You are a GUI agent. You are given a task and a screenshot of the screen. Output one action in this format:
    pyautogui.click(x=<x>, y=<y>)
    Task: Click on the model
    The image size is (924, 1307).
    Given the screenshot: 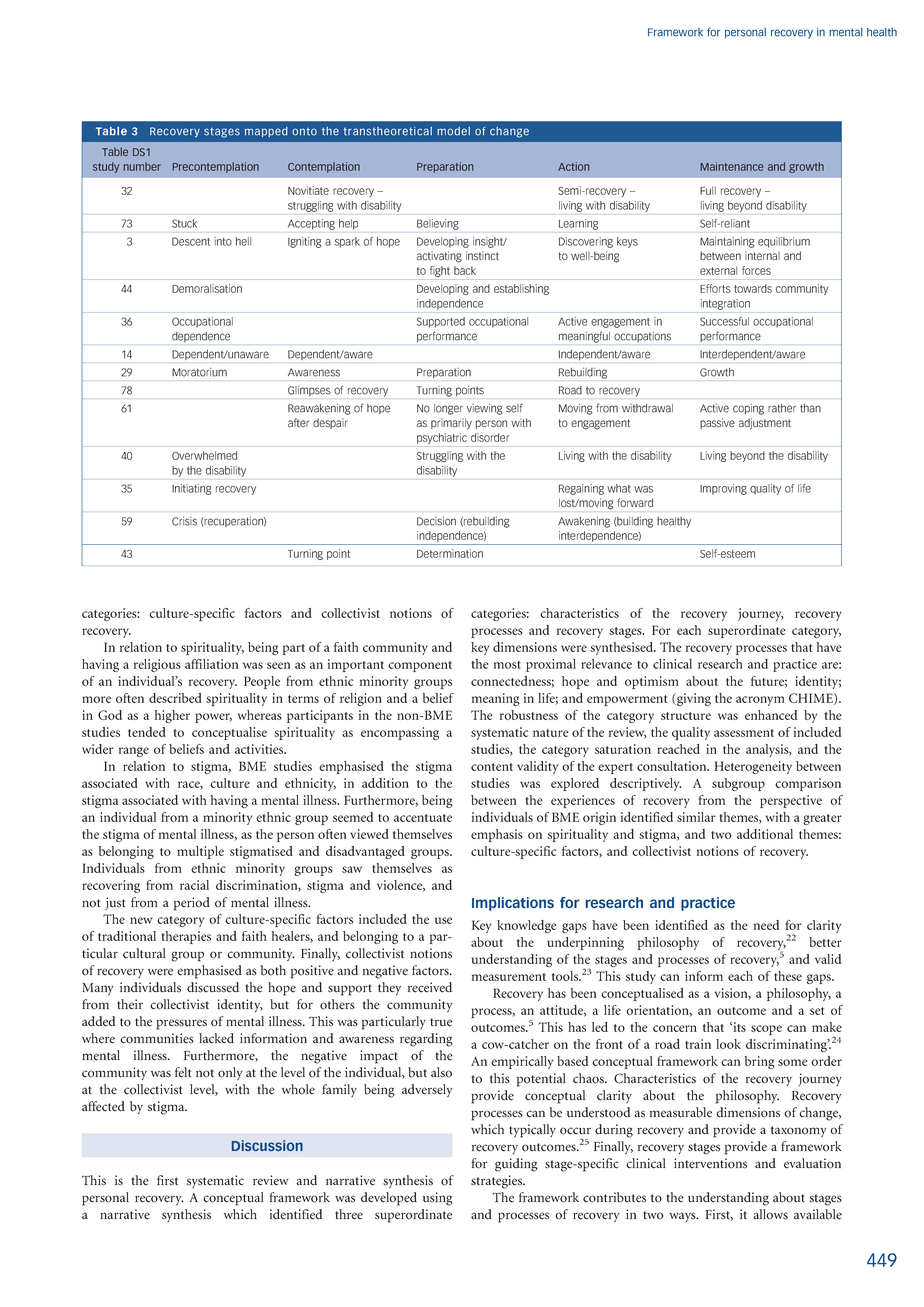 What is the action you would take?
    pyautogui.click(x=453, y=131)
